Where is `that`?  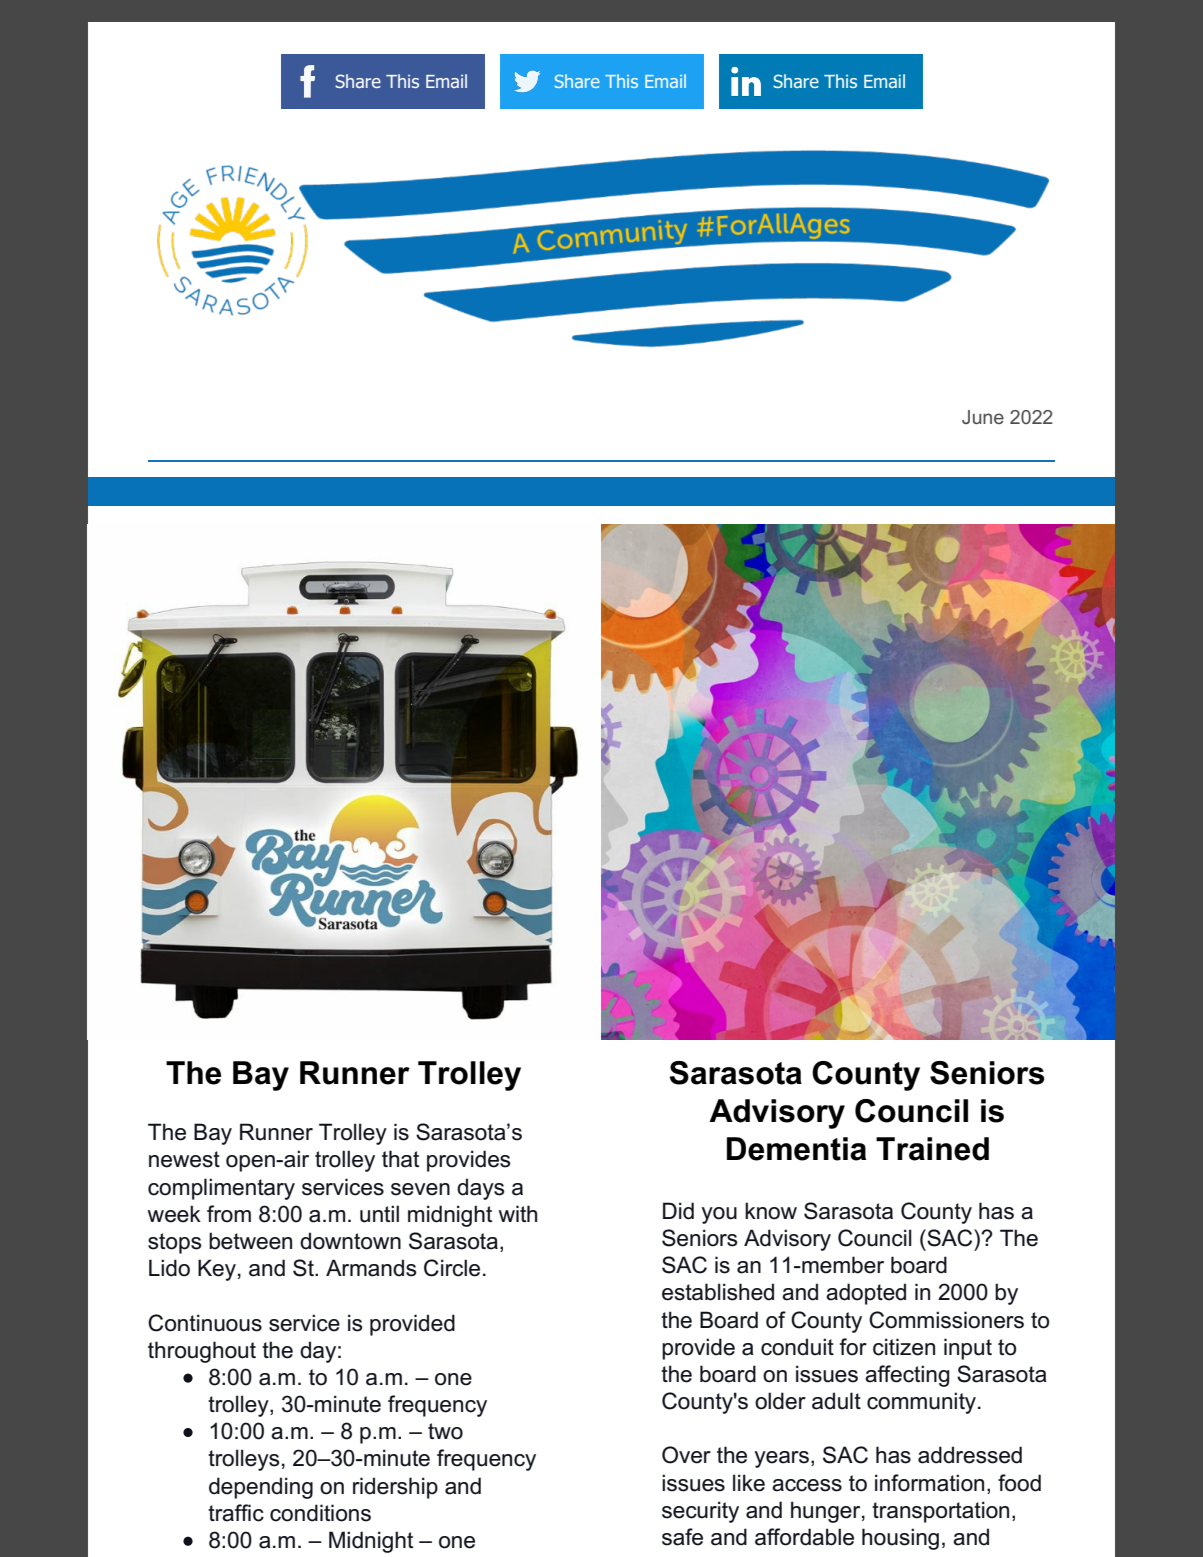
that is located at coordinates (400, 1159).
